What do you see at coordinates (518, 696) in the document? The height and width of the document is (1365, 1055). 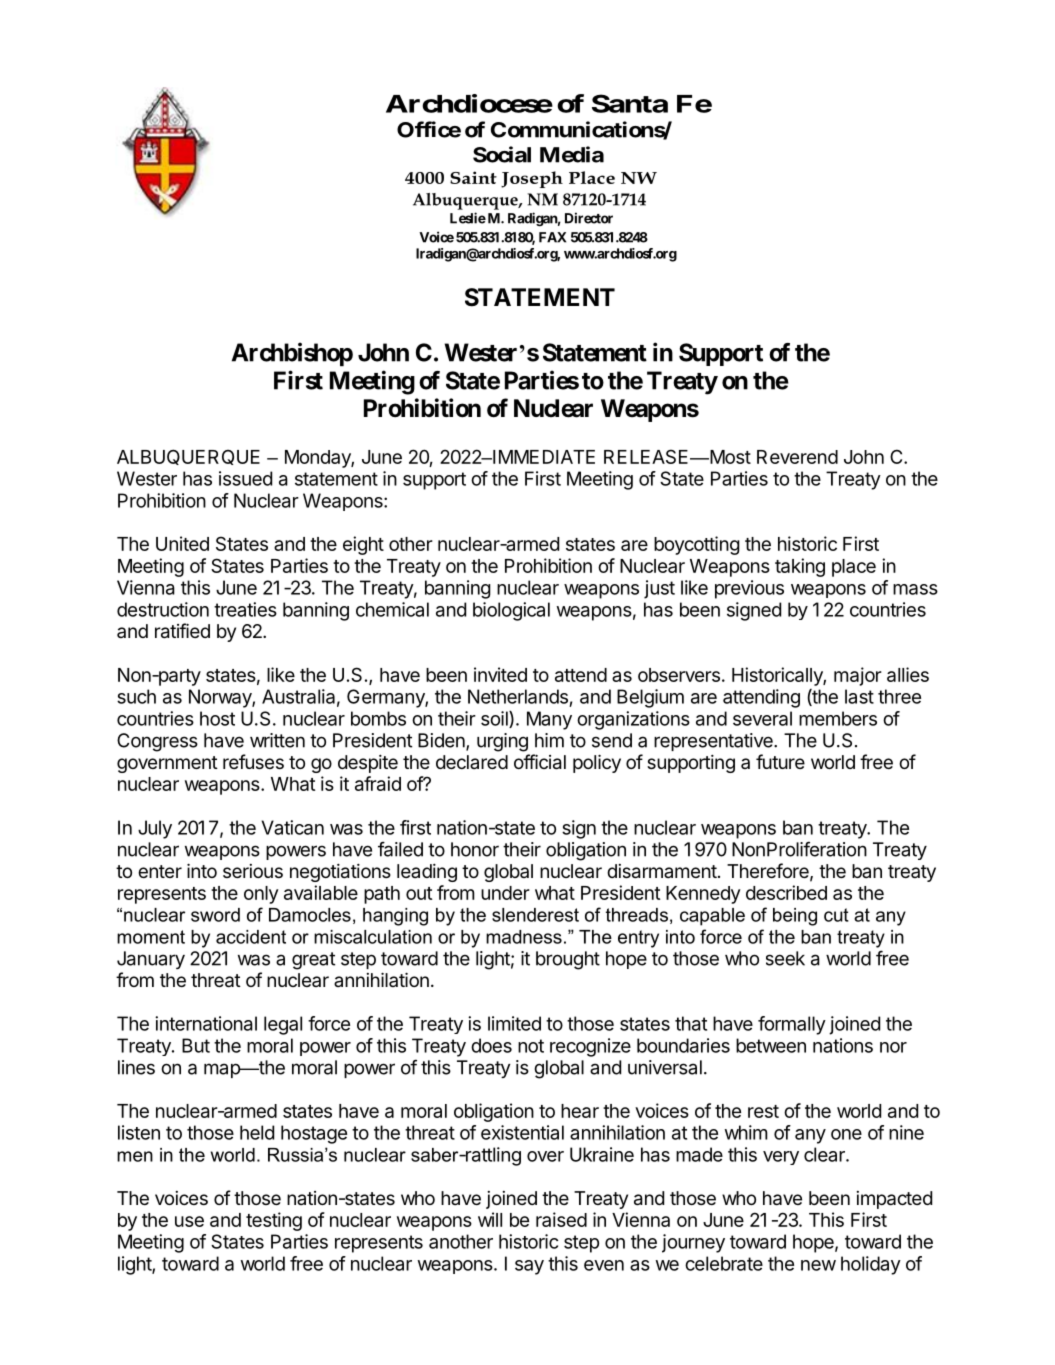 I see `Netherlands` at bounding box center [518, 696].
